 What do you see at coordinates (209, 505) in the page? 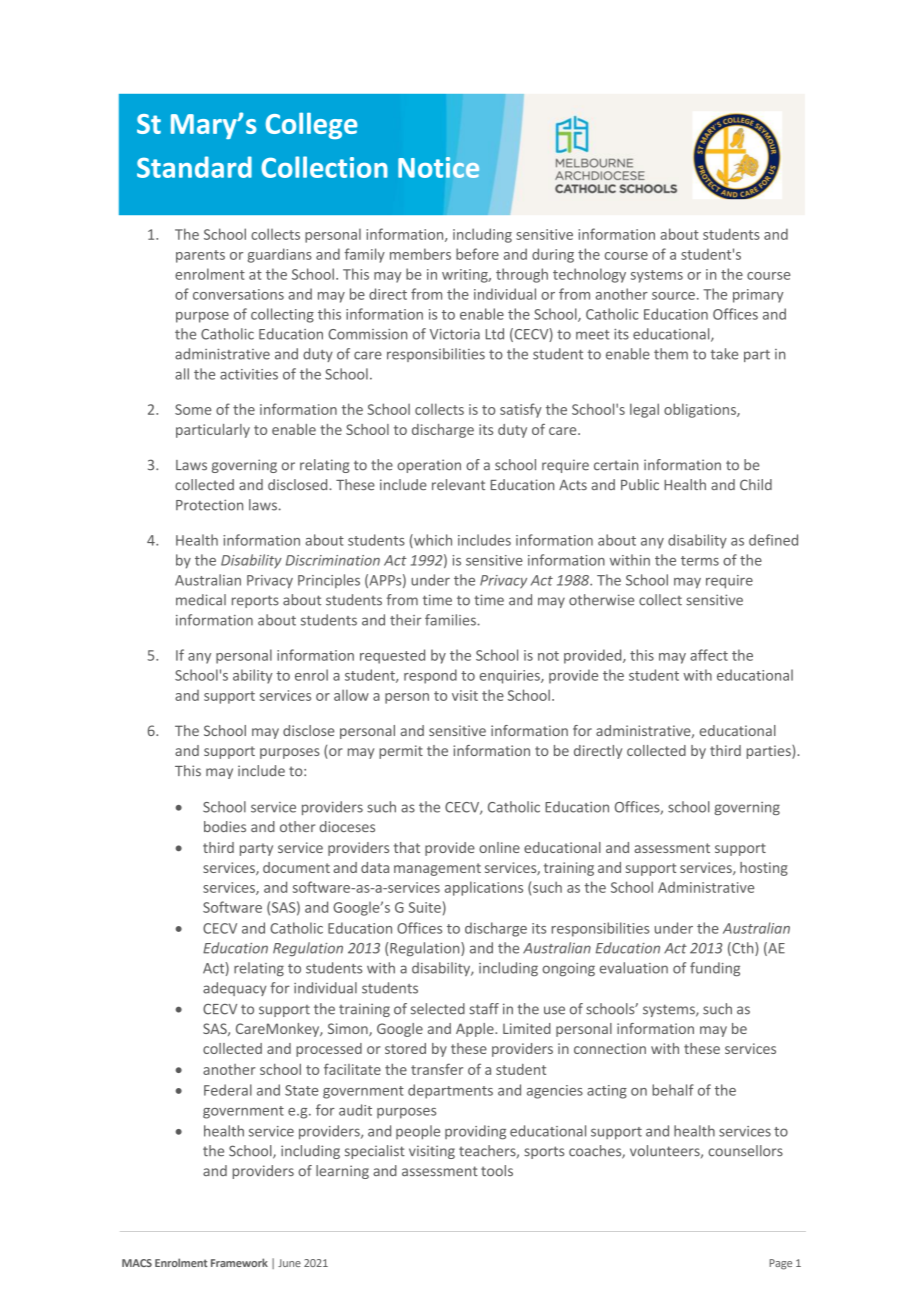
I see `Protection` at bounding box center [209, 505].
